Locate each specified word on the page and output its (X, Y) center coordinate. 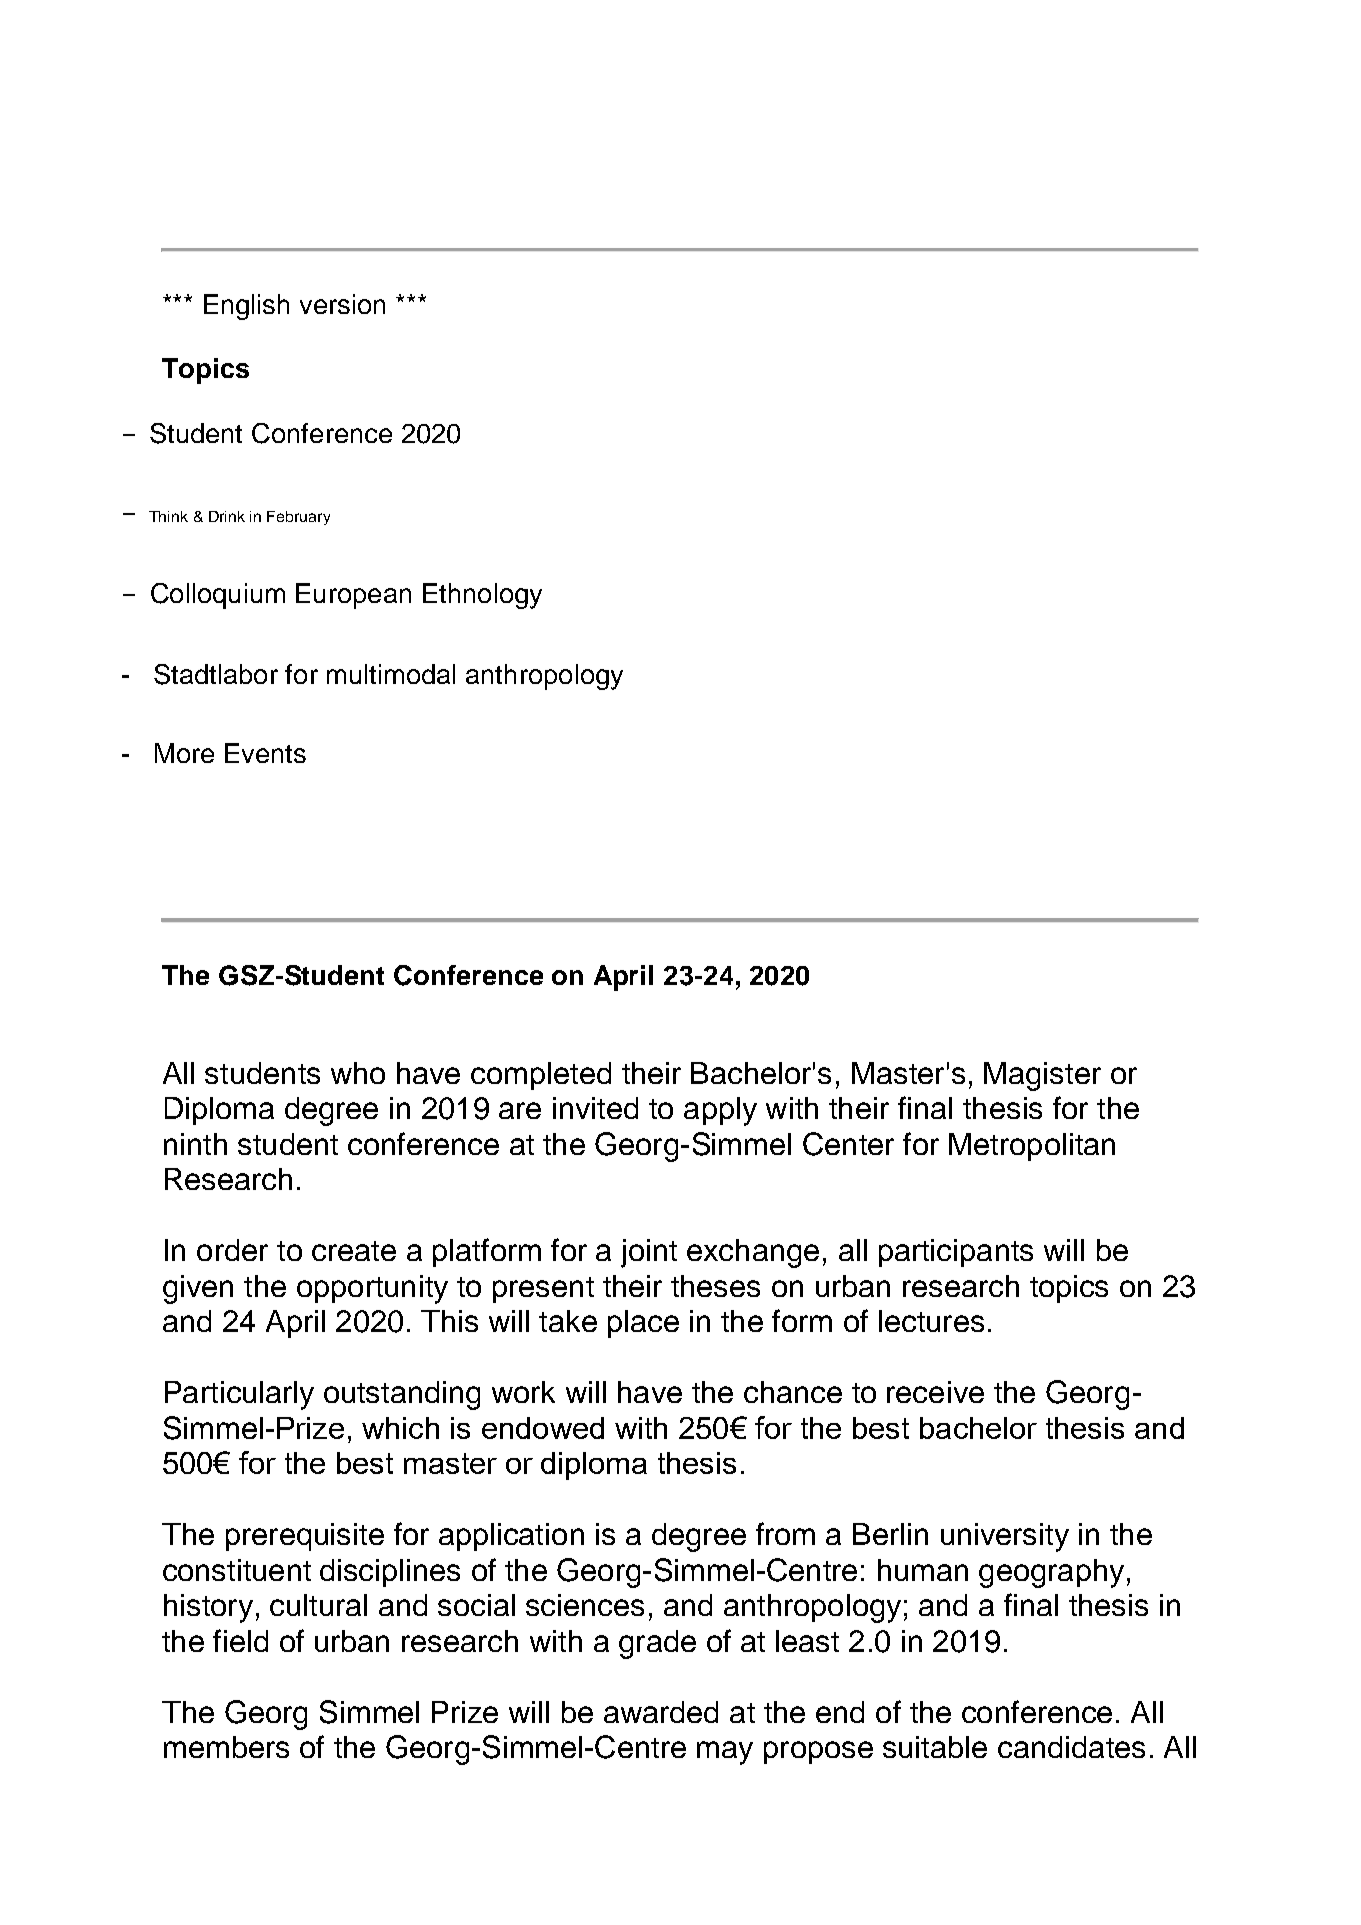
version (342, 304)
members (226, 1747)
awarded (661, 1712)
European (353, 596)
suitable (935, 1747)
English (246, 307)
